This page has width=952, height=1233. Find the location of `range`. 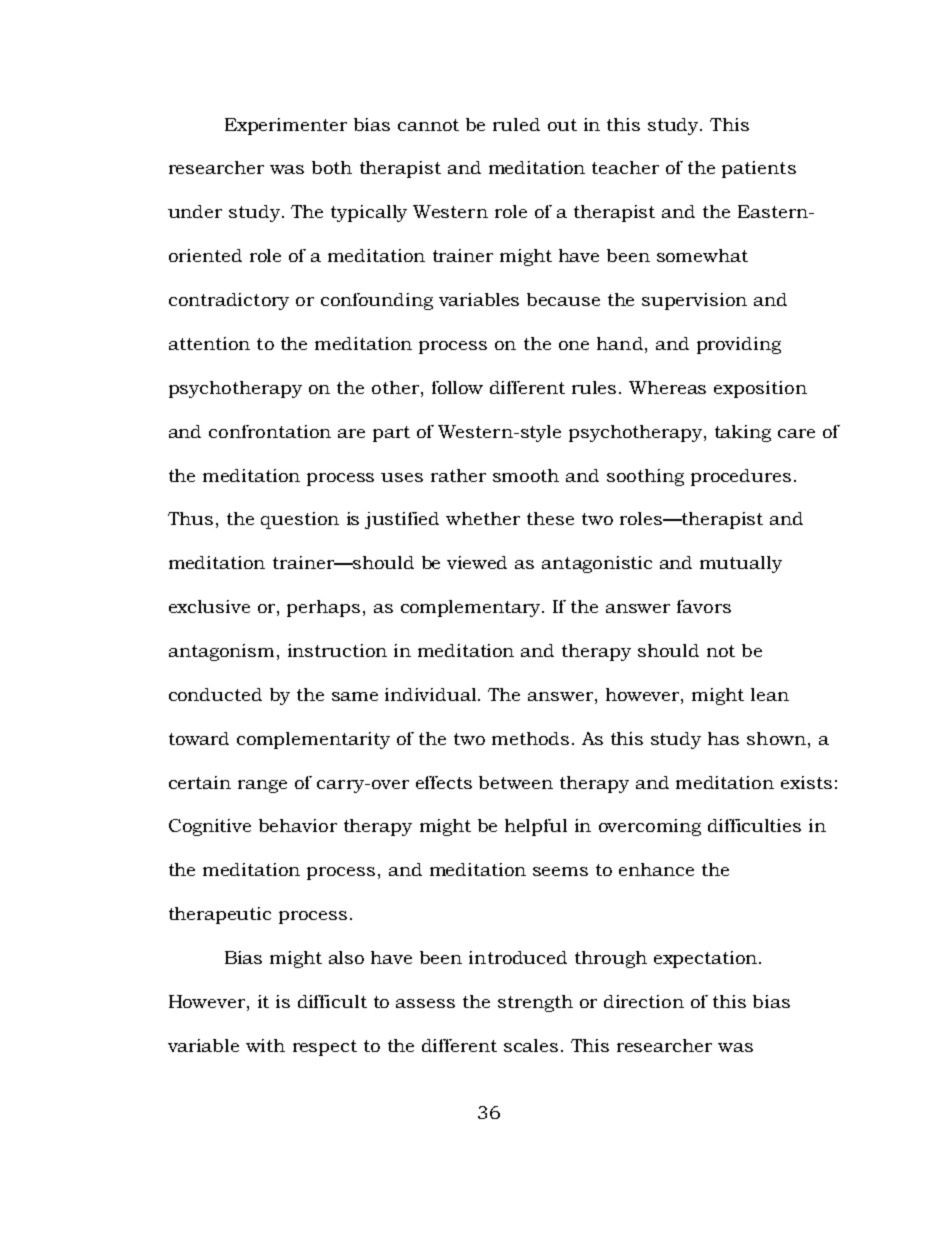

range is located at coordinates (262, 786).
